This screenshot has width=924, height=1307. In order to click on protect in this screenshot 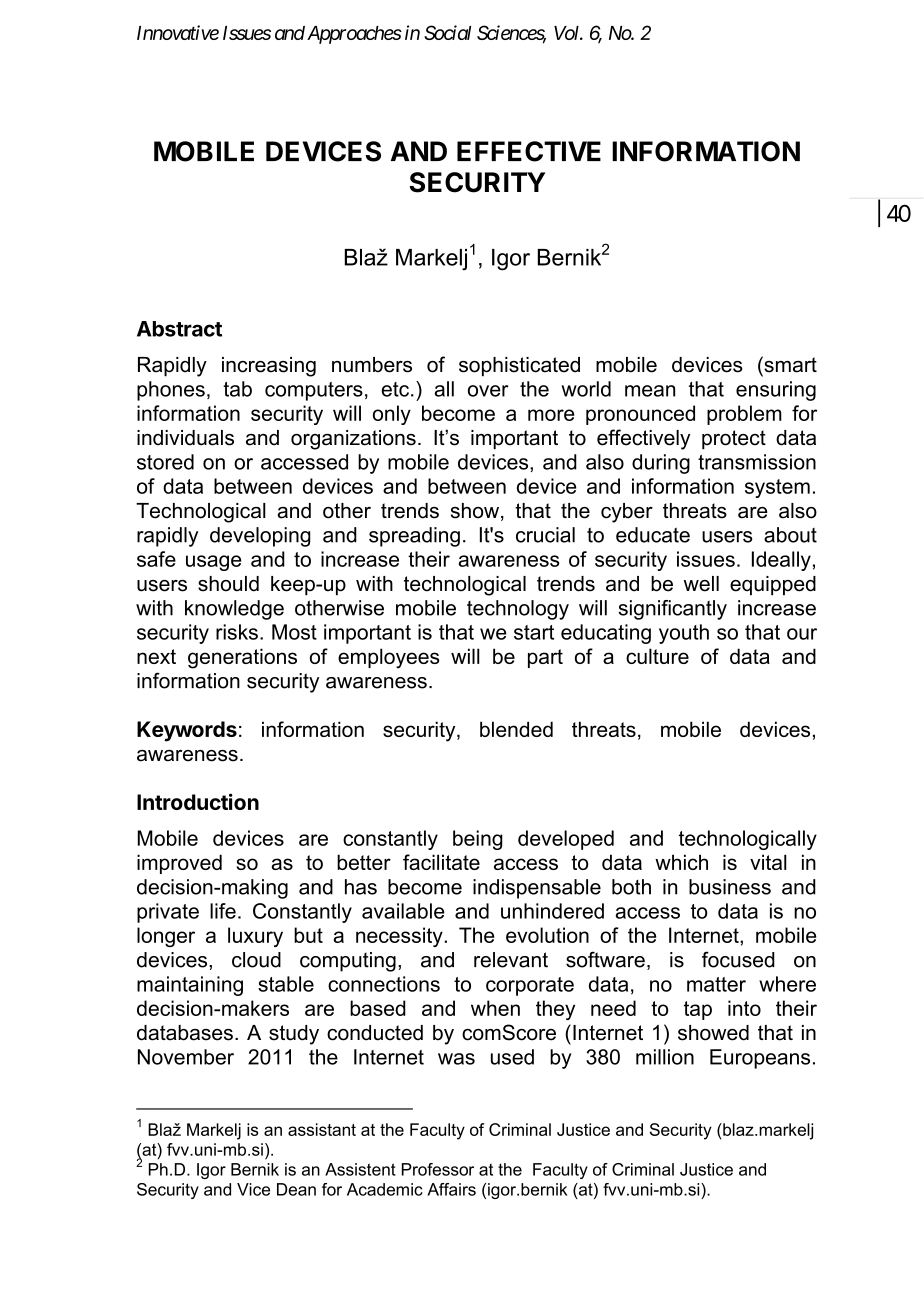, I will do `click(734, 440)`.
